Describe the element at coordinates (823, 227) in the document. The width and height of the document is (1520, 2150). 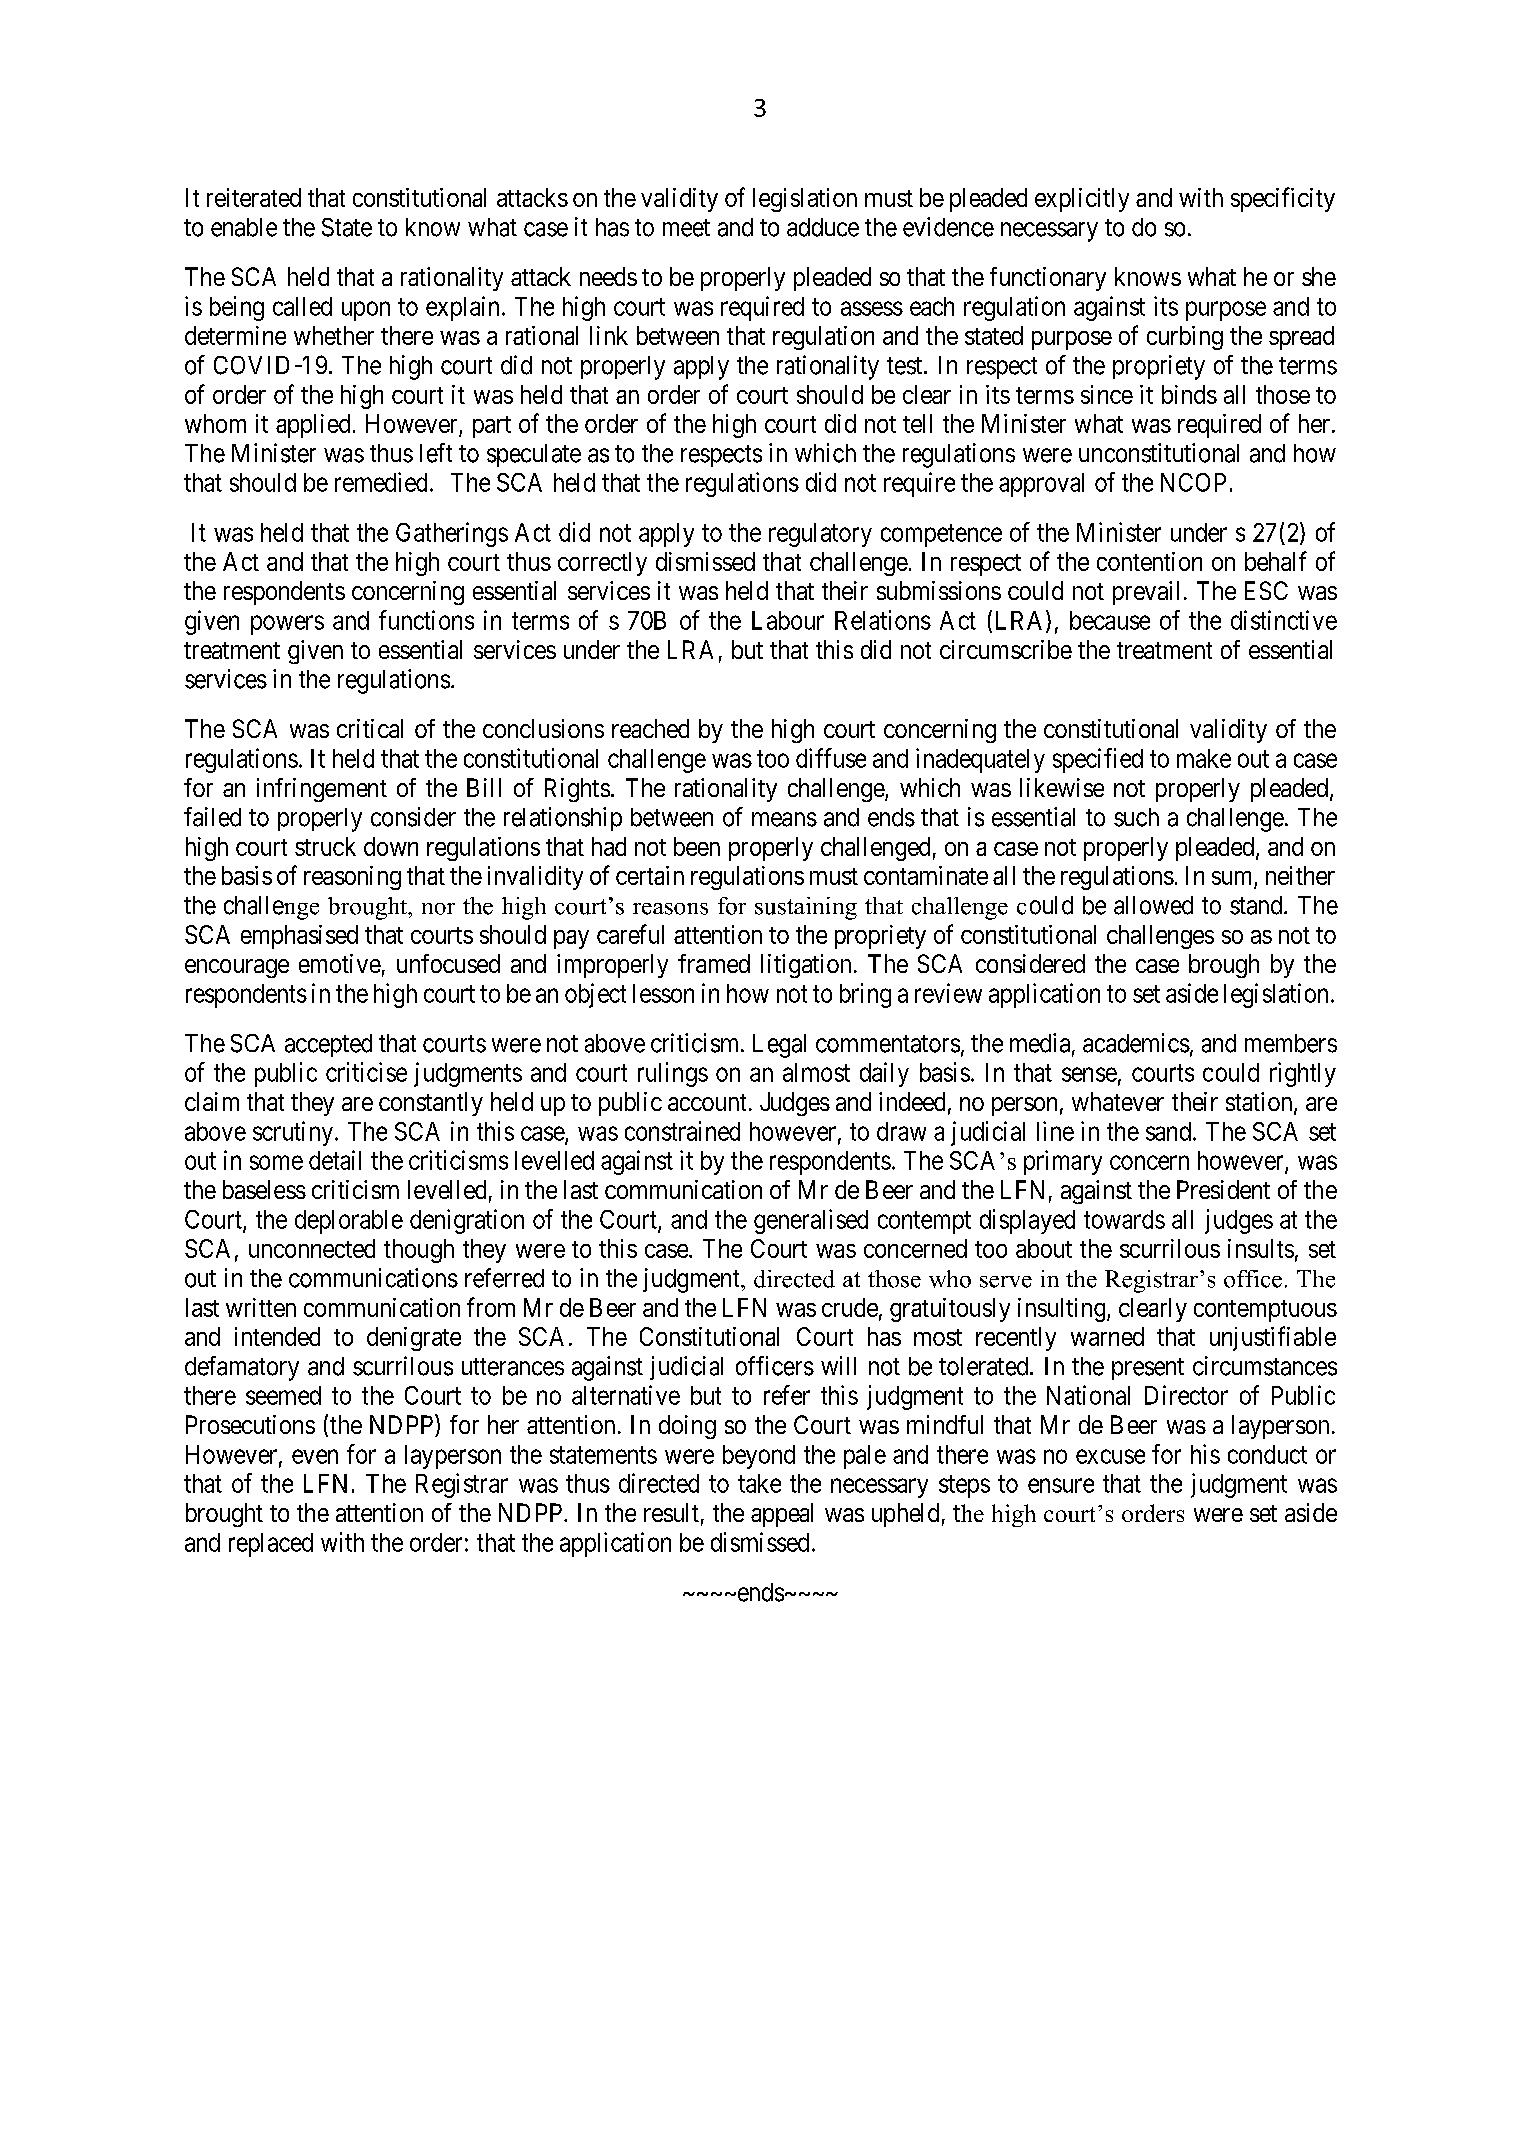
I see `adduce` at that location.
